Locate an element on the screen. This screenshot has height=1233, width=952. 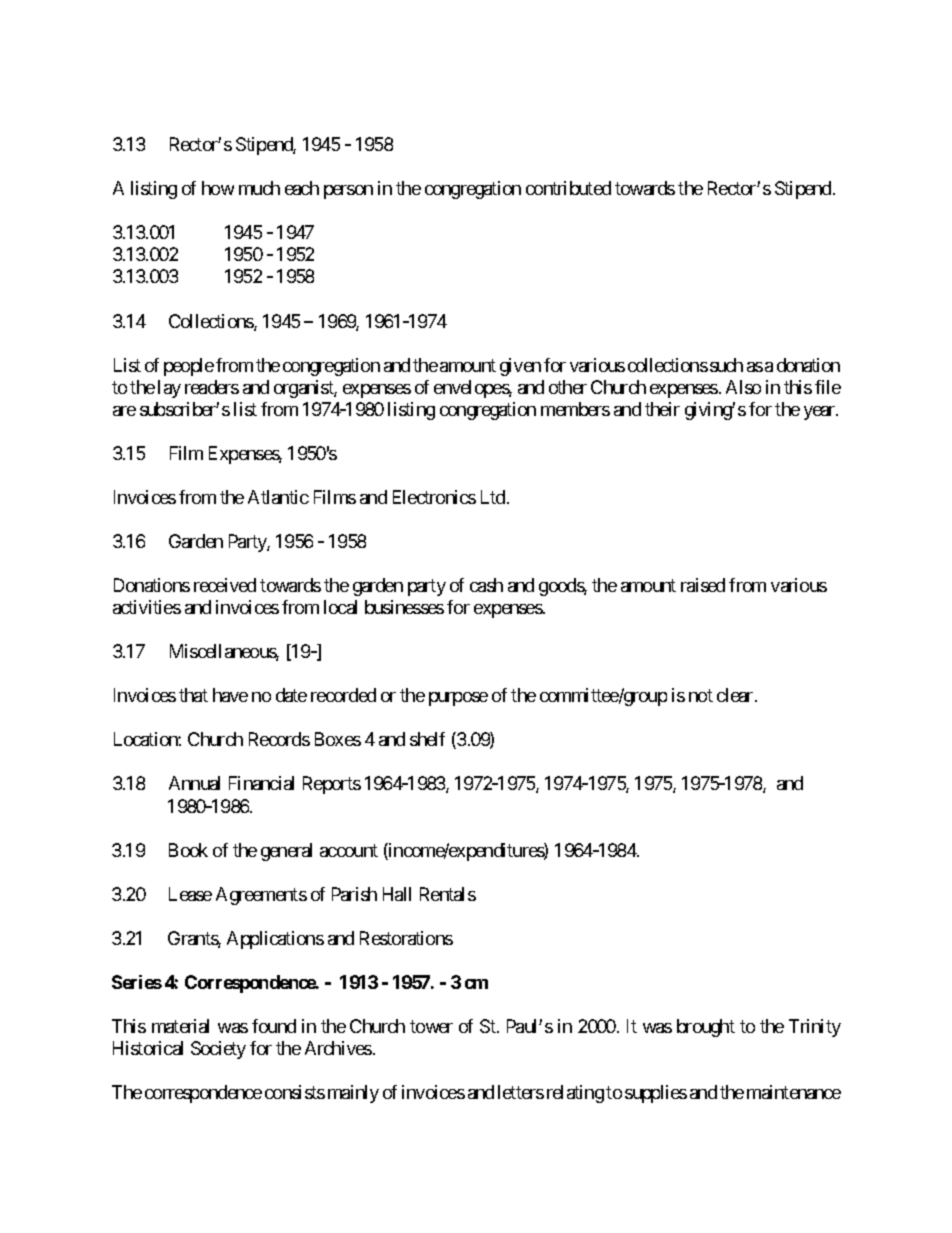
Society is located at coordinates (218, 1050).
